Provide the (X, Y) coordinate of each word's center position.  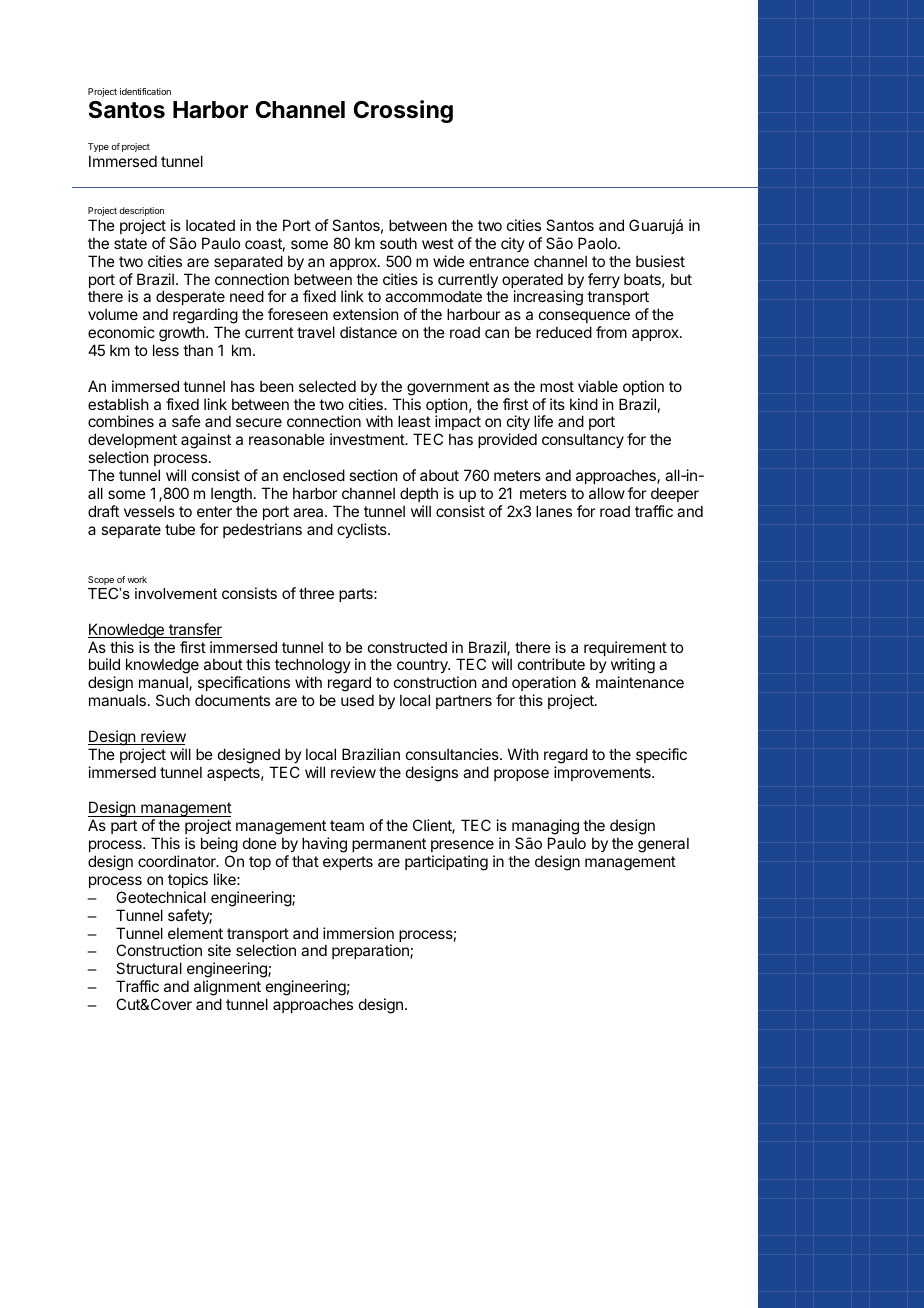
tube (180, 529)
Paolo (598, 243)
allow (607, 493)
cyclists (363, 530)
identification (145, 91)
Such (173, 700)
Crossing (403, 111)
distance (368, 332)
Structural (149, 968)
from (611, 332)
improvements (603, 773)
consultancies (453, 754)
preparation (371, 951)
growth (183, 334)
